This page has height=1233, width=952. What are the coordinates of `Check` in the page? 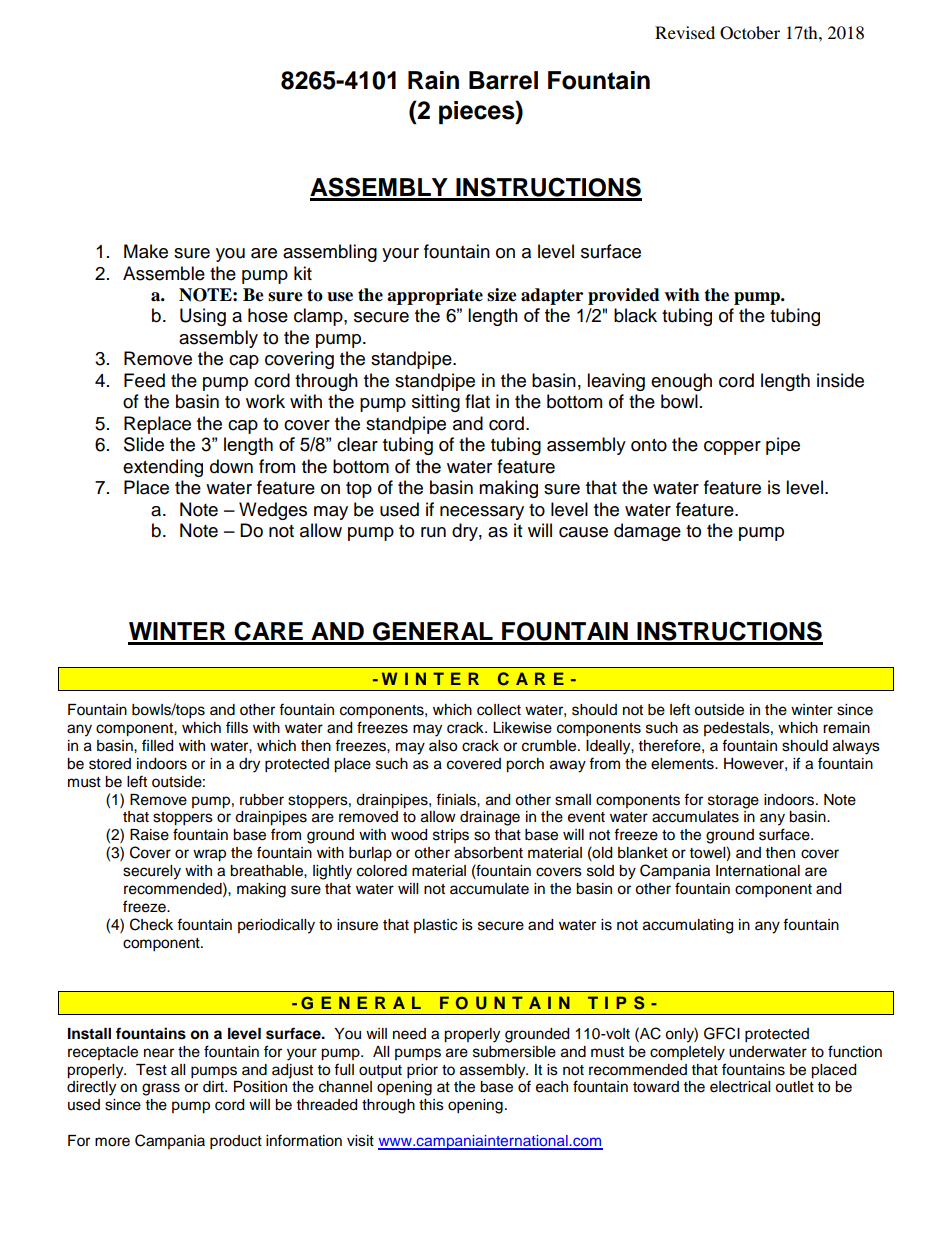 It's located at (151, 924).
